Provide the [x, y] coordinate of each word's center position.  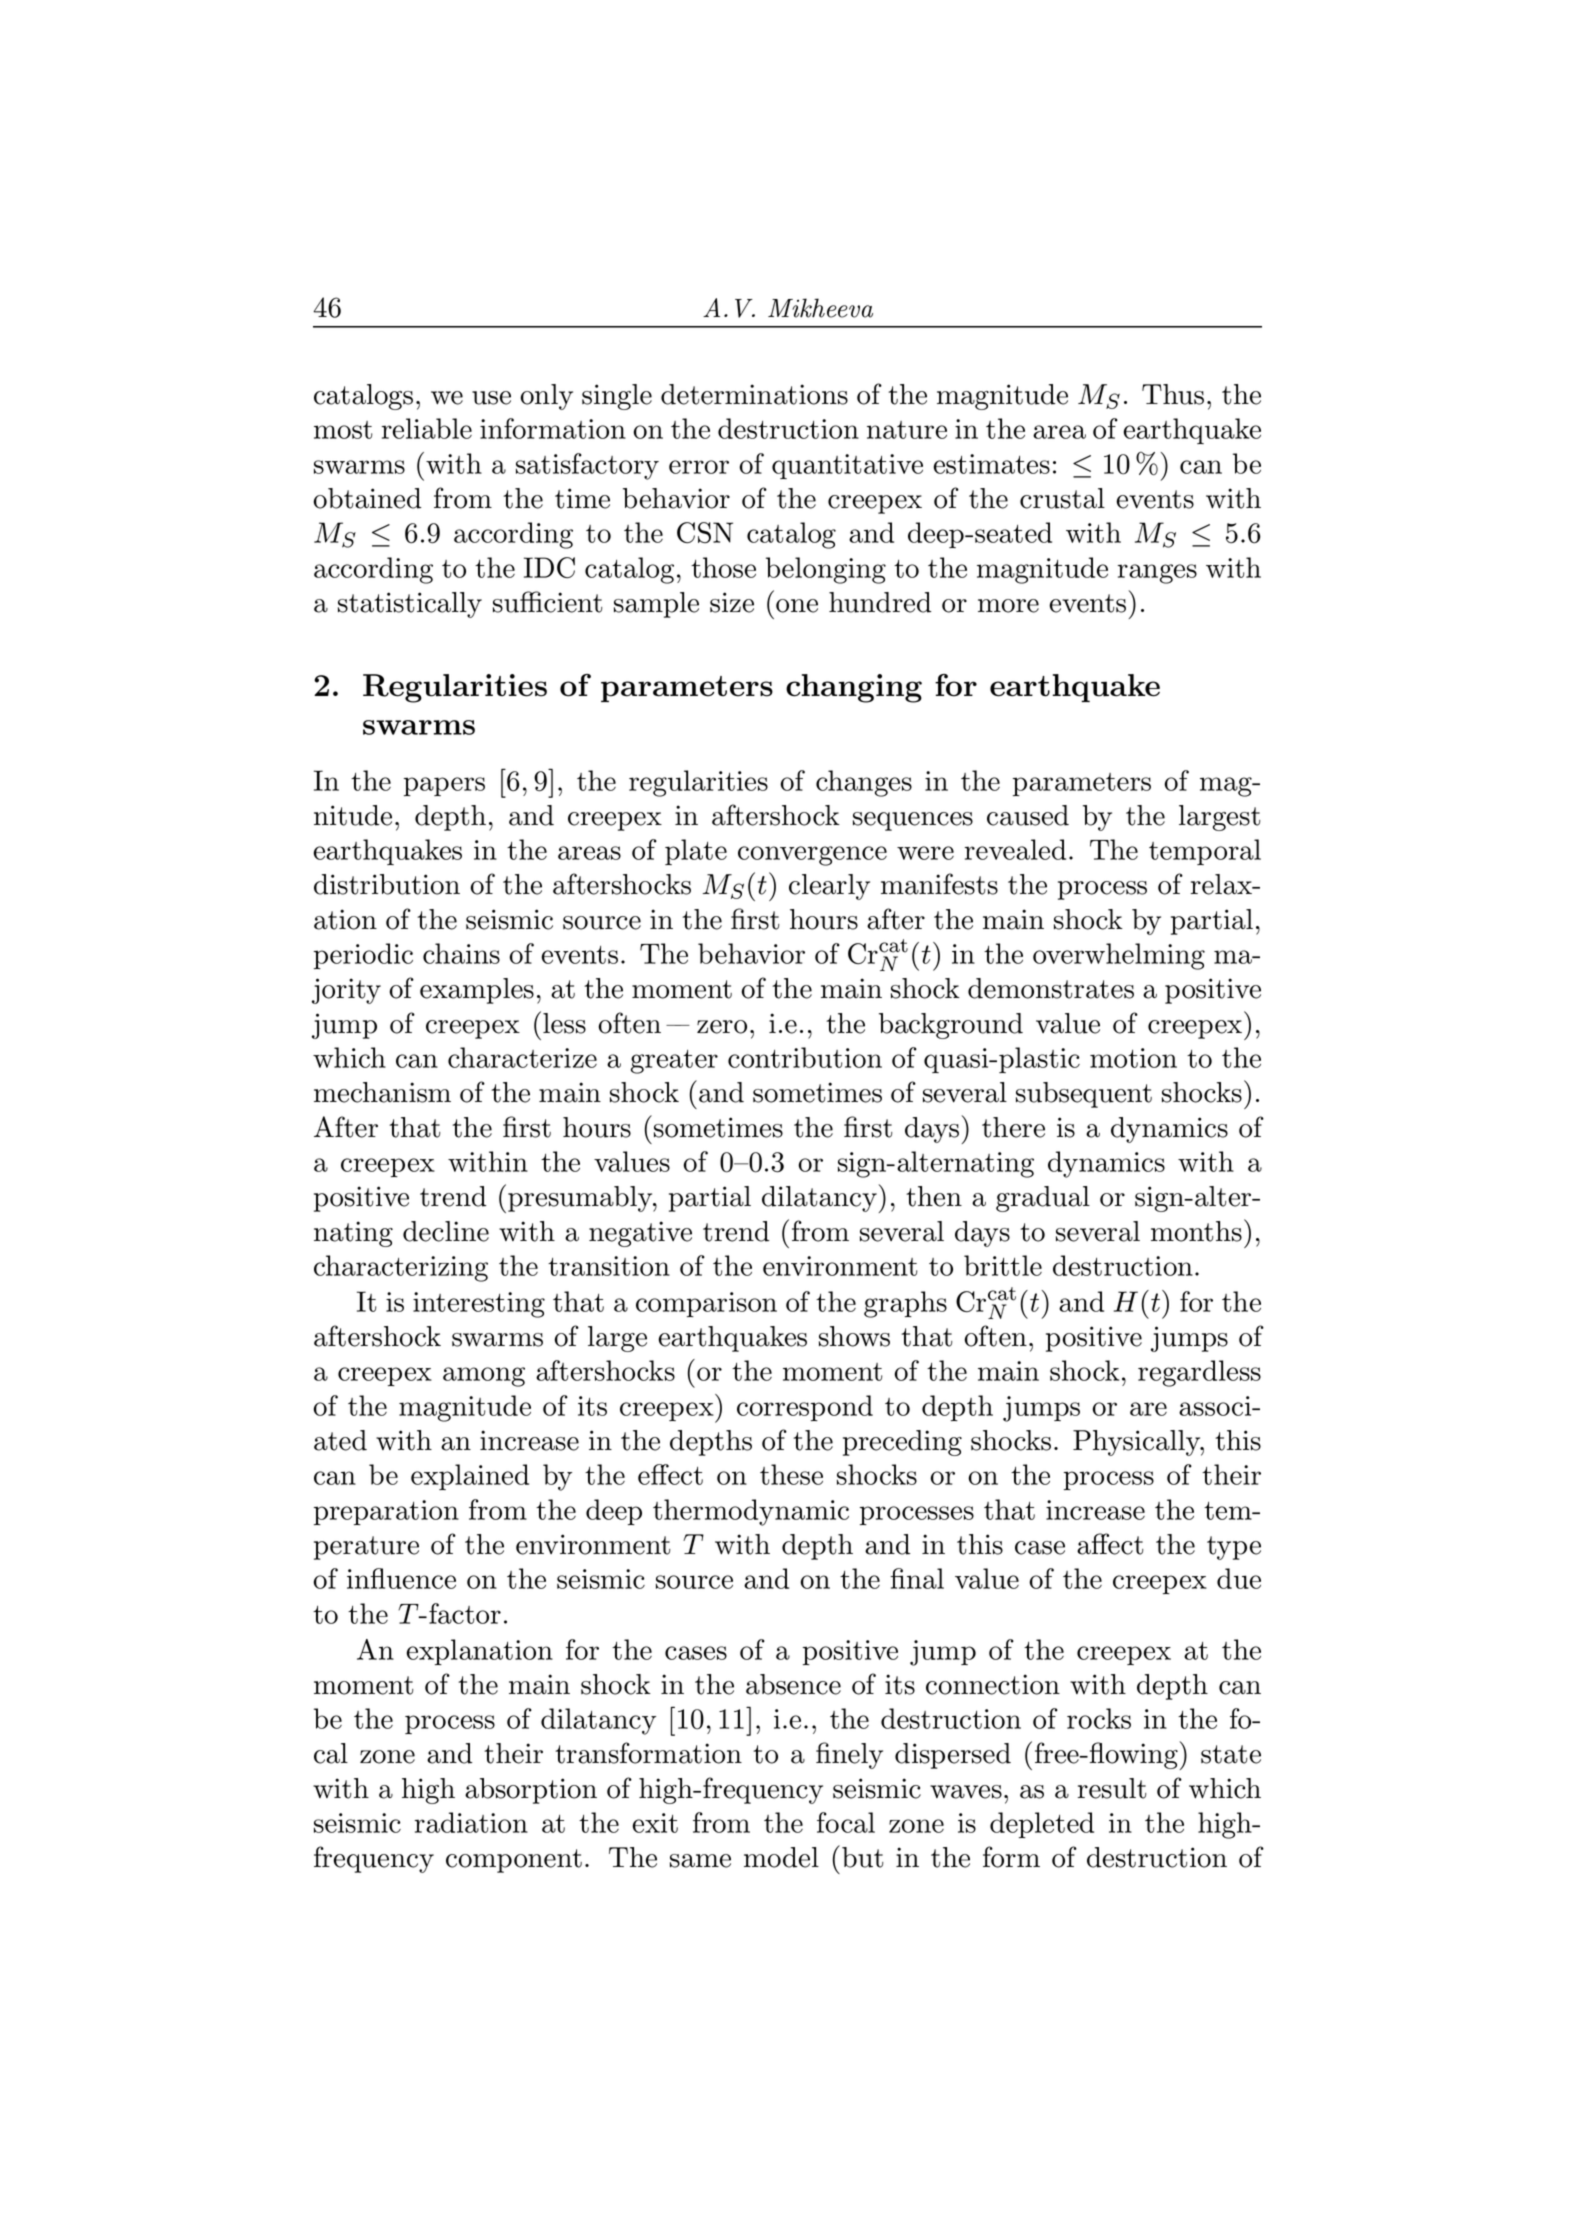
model [781, 1857]
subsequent [1084, 1095]
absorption [531, 1791]
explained [470, 1477]
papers [444, 786]
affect [1110, 1544]
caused [1028, 815]
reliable [427, 428]
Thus [1173, 394]
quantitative [847, 466]
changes [864, 783]
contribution [805, 1057]
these [791, 1474]
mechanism [382, 1092]
